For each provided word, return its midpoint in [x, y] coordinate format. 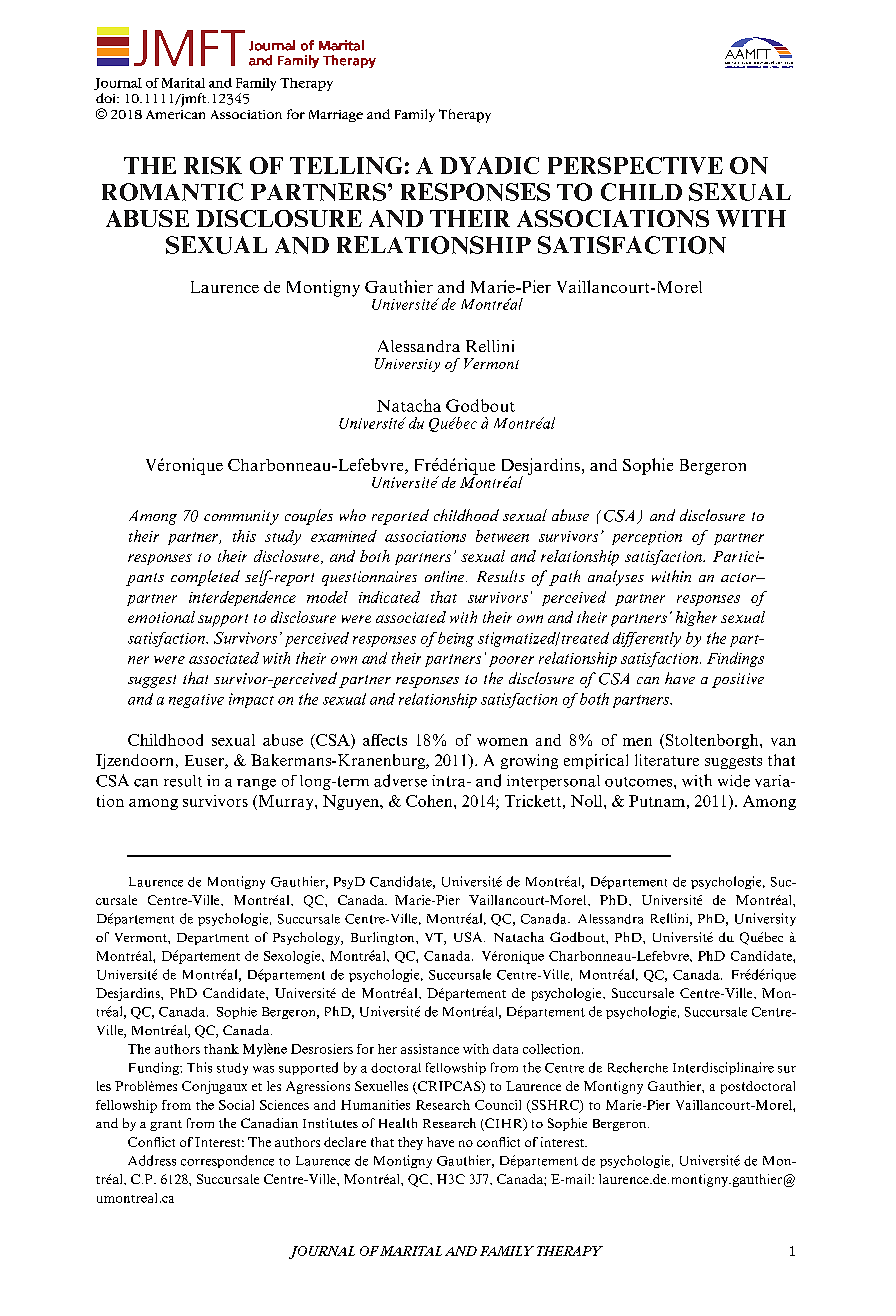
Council [498, 1105]
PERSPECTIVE [635, 165]
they [410, 1143]
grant [166, 1125]
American [175, 114]
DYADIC [489, 165]
